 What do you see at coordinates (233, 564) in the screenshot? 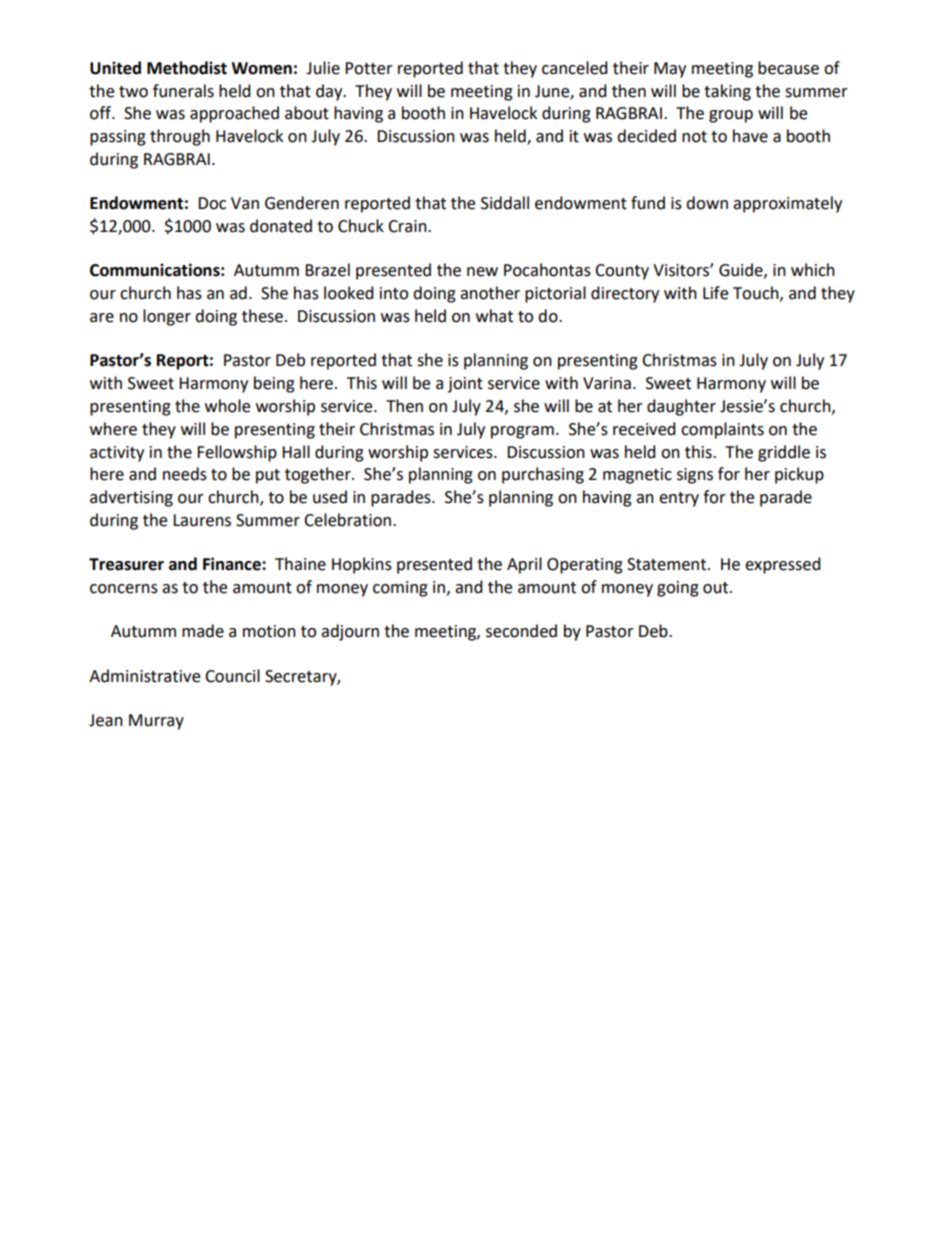
I see `Finance` at bounding box center [233, 564].
